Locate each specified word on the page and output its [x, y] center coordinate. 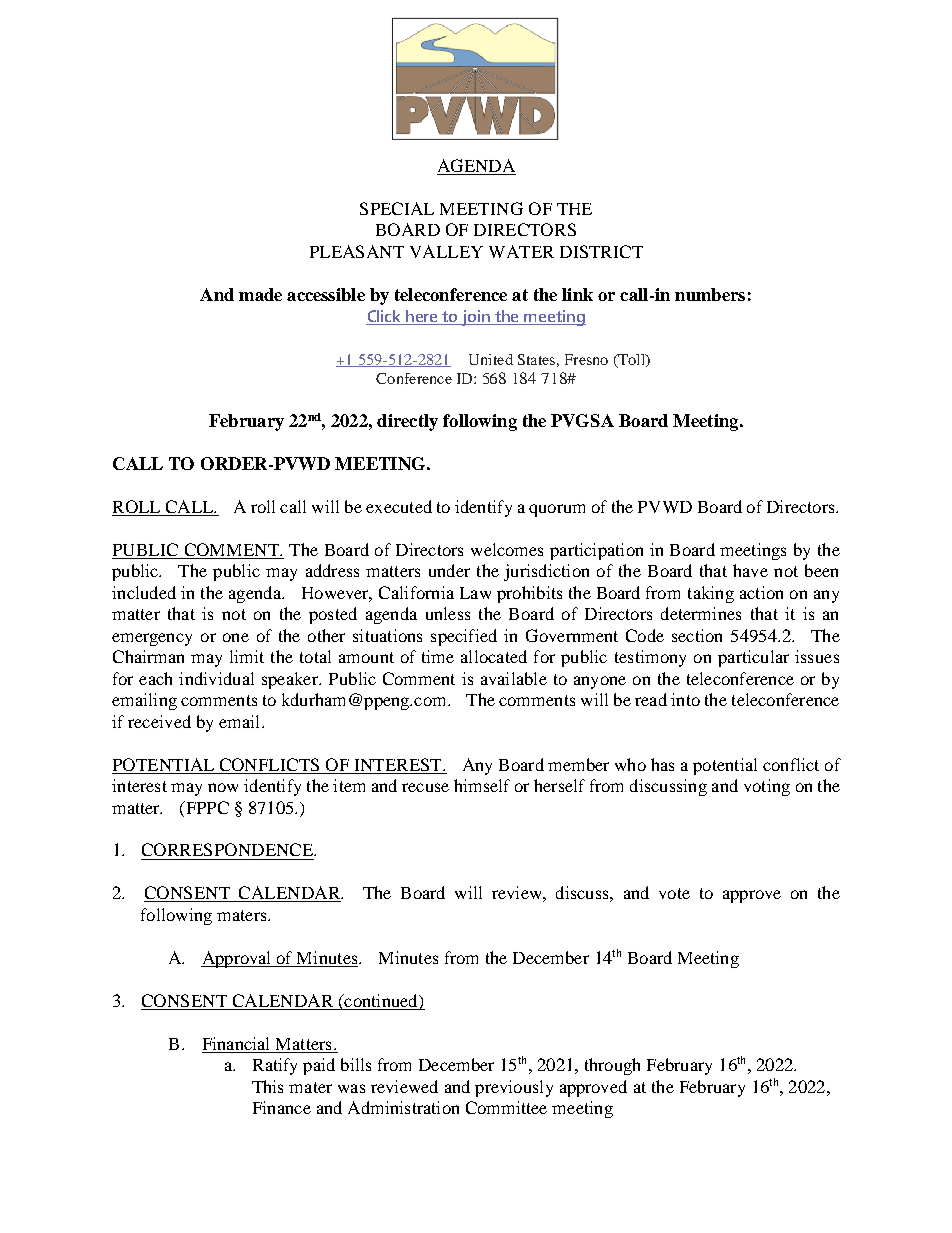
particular [753, 658]
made [260, 294]
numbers [710, 294]
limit [247, 656]
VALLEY [446, 251]
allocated [494, 656]
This [267, 1086]
